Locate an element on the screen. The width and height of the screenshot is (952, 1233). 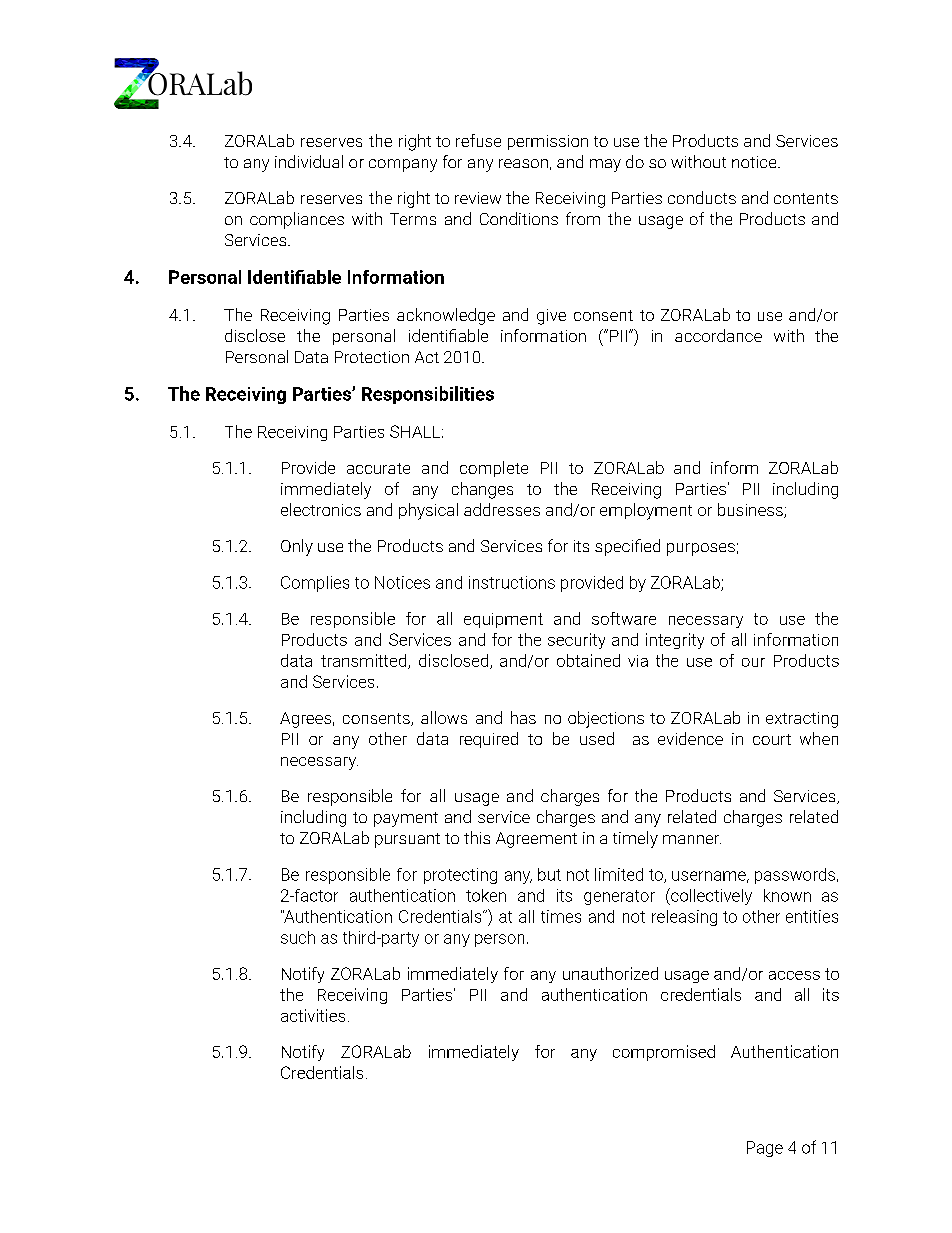
accurate is located at coordinates (378, 468).
